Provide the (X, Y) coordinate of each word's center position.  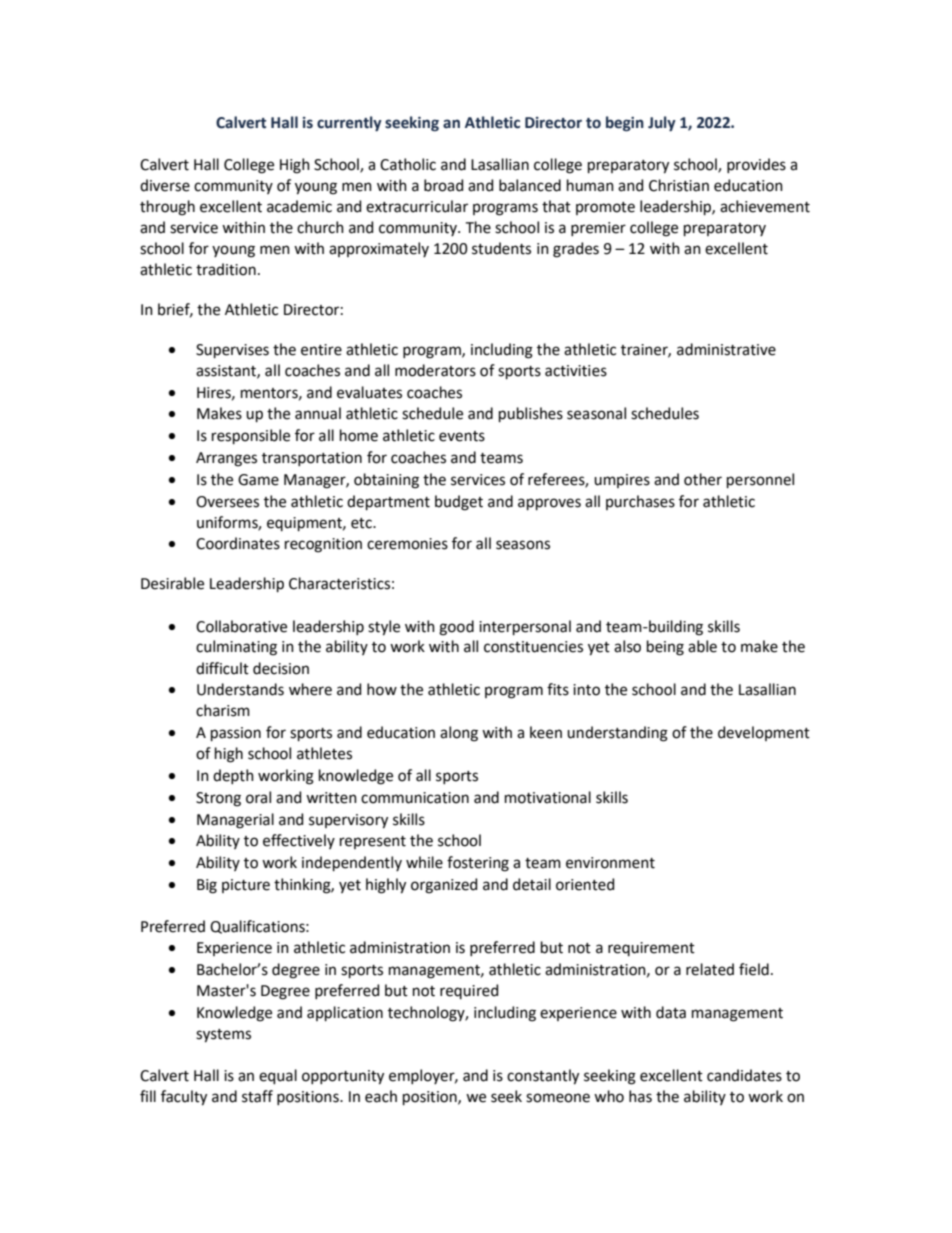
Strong (218, 799)
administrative (726, 349)
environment (610, 863)
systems (223, 1036)
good (456, 628)
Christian (679, 185)
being (665, 648)
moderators (435, 370)
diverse (165, 185)
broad (443, 185)
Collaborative (241, 626)
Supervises (232, 351)
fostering (478, 864)
